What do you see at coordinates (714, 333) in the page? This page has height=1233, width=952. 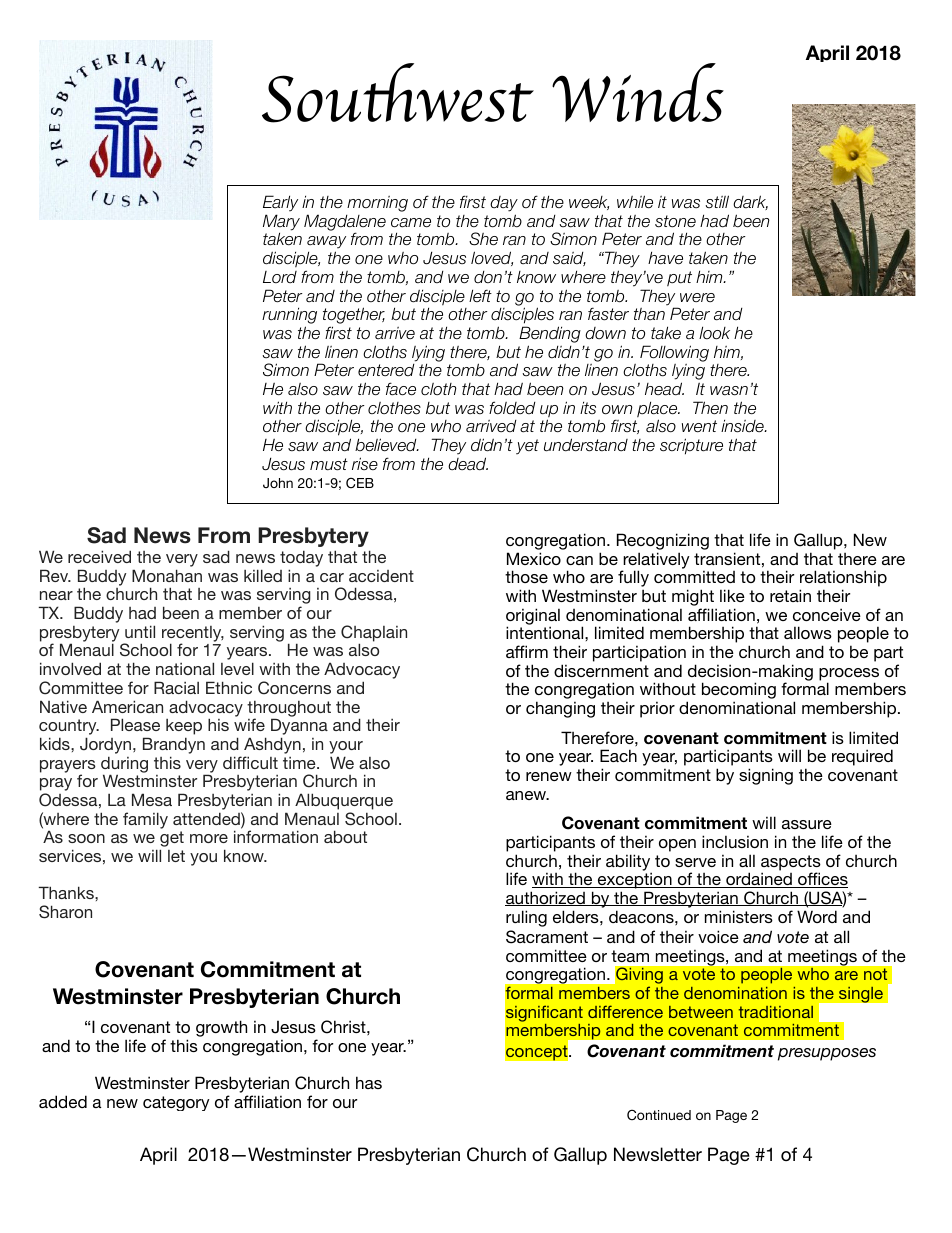 I see `look` at bounding box center [714, 333].
